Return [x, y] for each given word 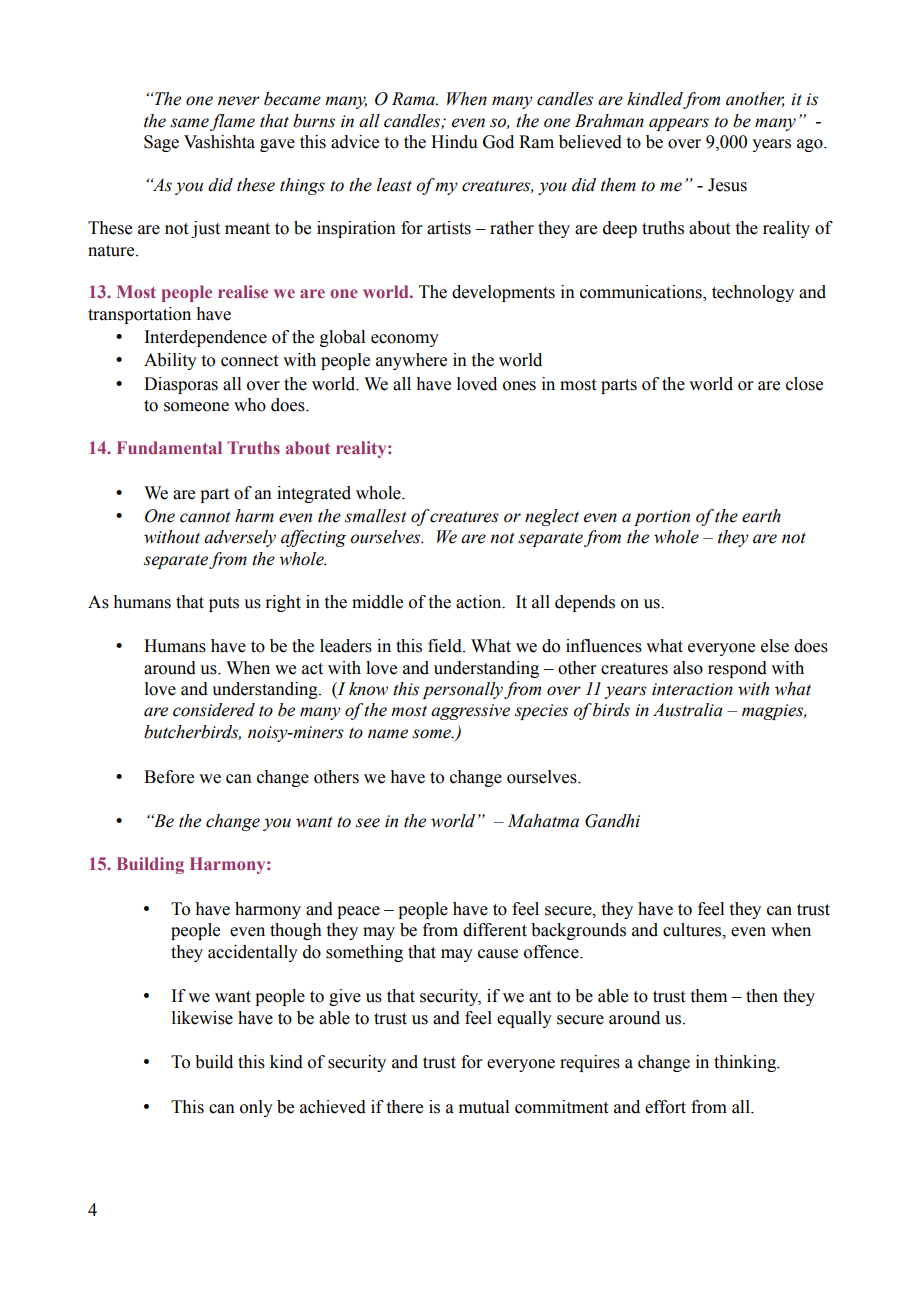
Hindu [454, 142]
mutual [484, 1107]
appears [679, 124]
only [256, 1108]
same [189, 123]
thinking [746, 1063]
